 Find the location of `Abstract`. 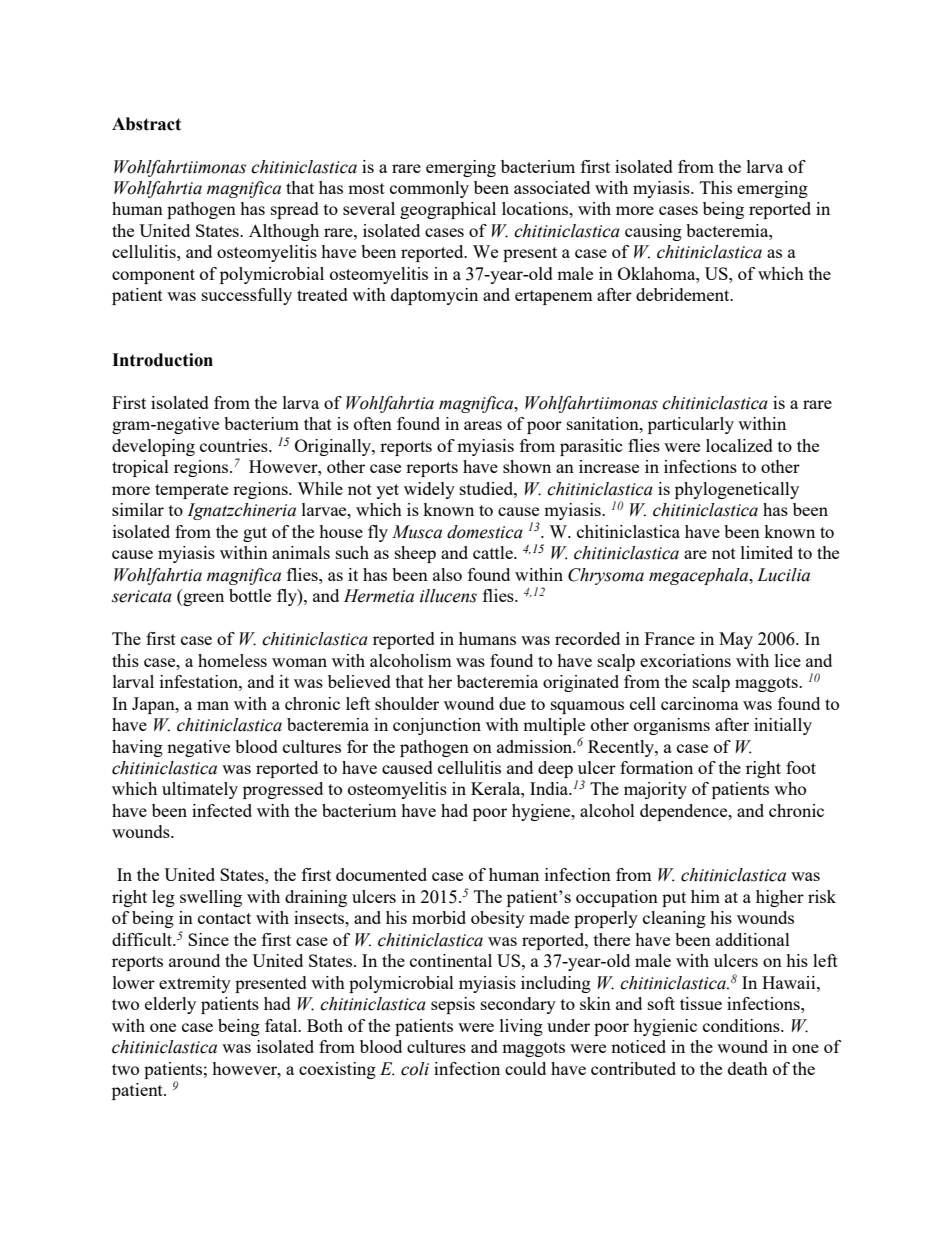

Abstract is located at coordinates (146, 124).
